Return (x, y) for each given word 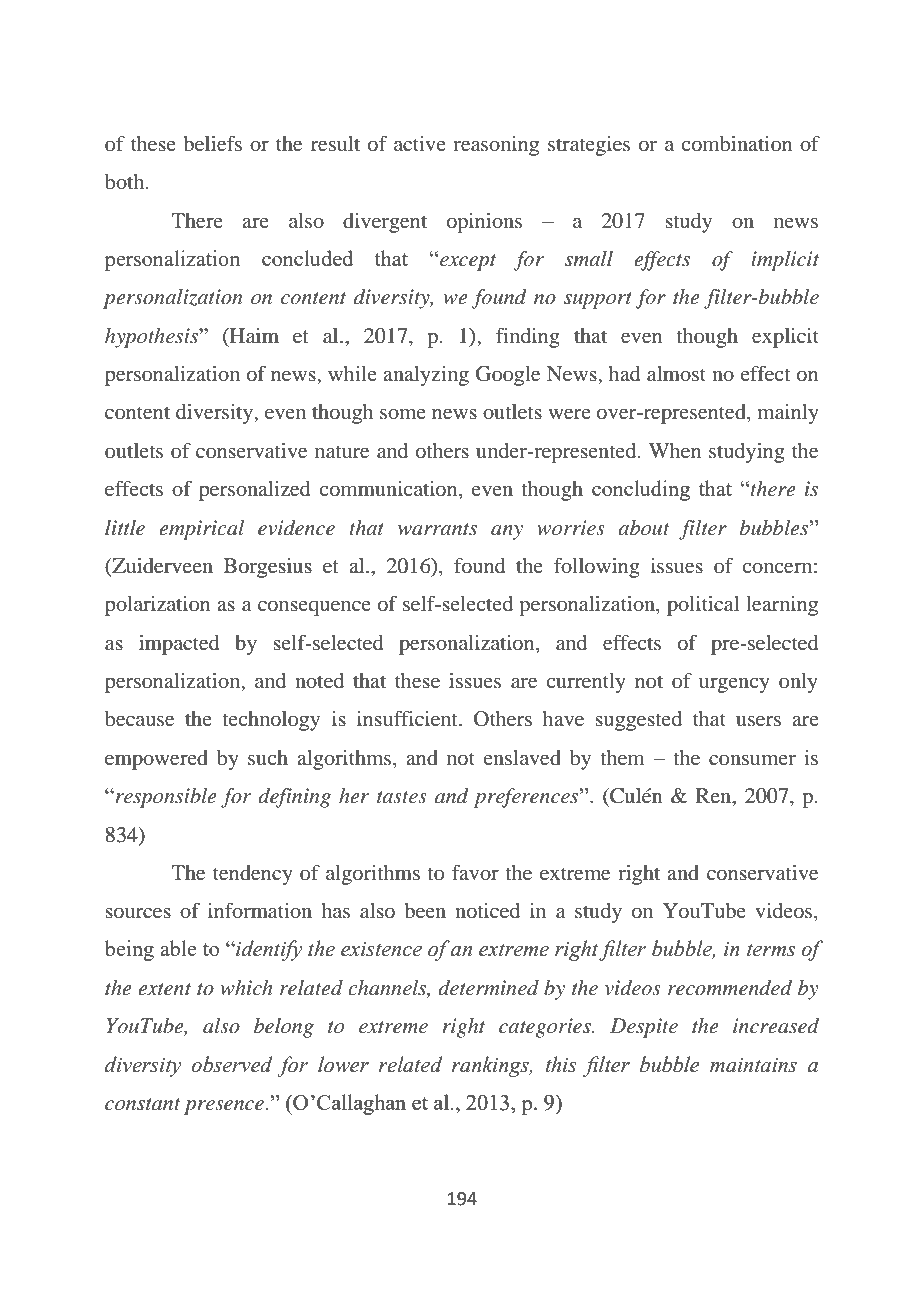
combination (737, 143)
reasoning (496, 146)
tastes (402, 797)
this (561, 1064)
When (675, 450)
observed (232, 1064)
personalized (254, 491)
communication (390, 490)
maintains (753, 1065)
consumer (752, 760)
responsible (164, 798)
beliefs (213, 143)
